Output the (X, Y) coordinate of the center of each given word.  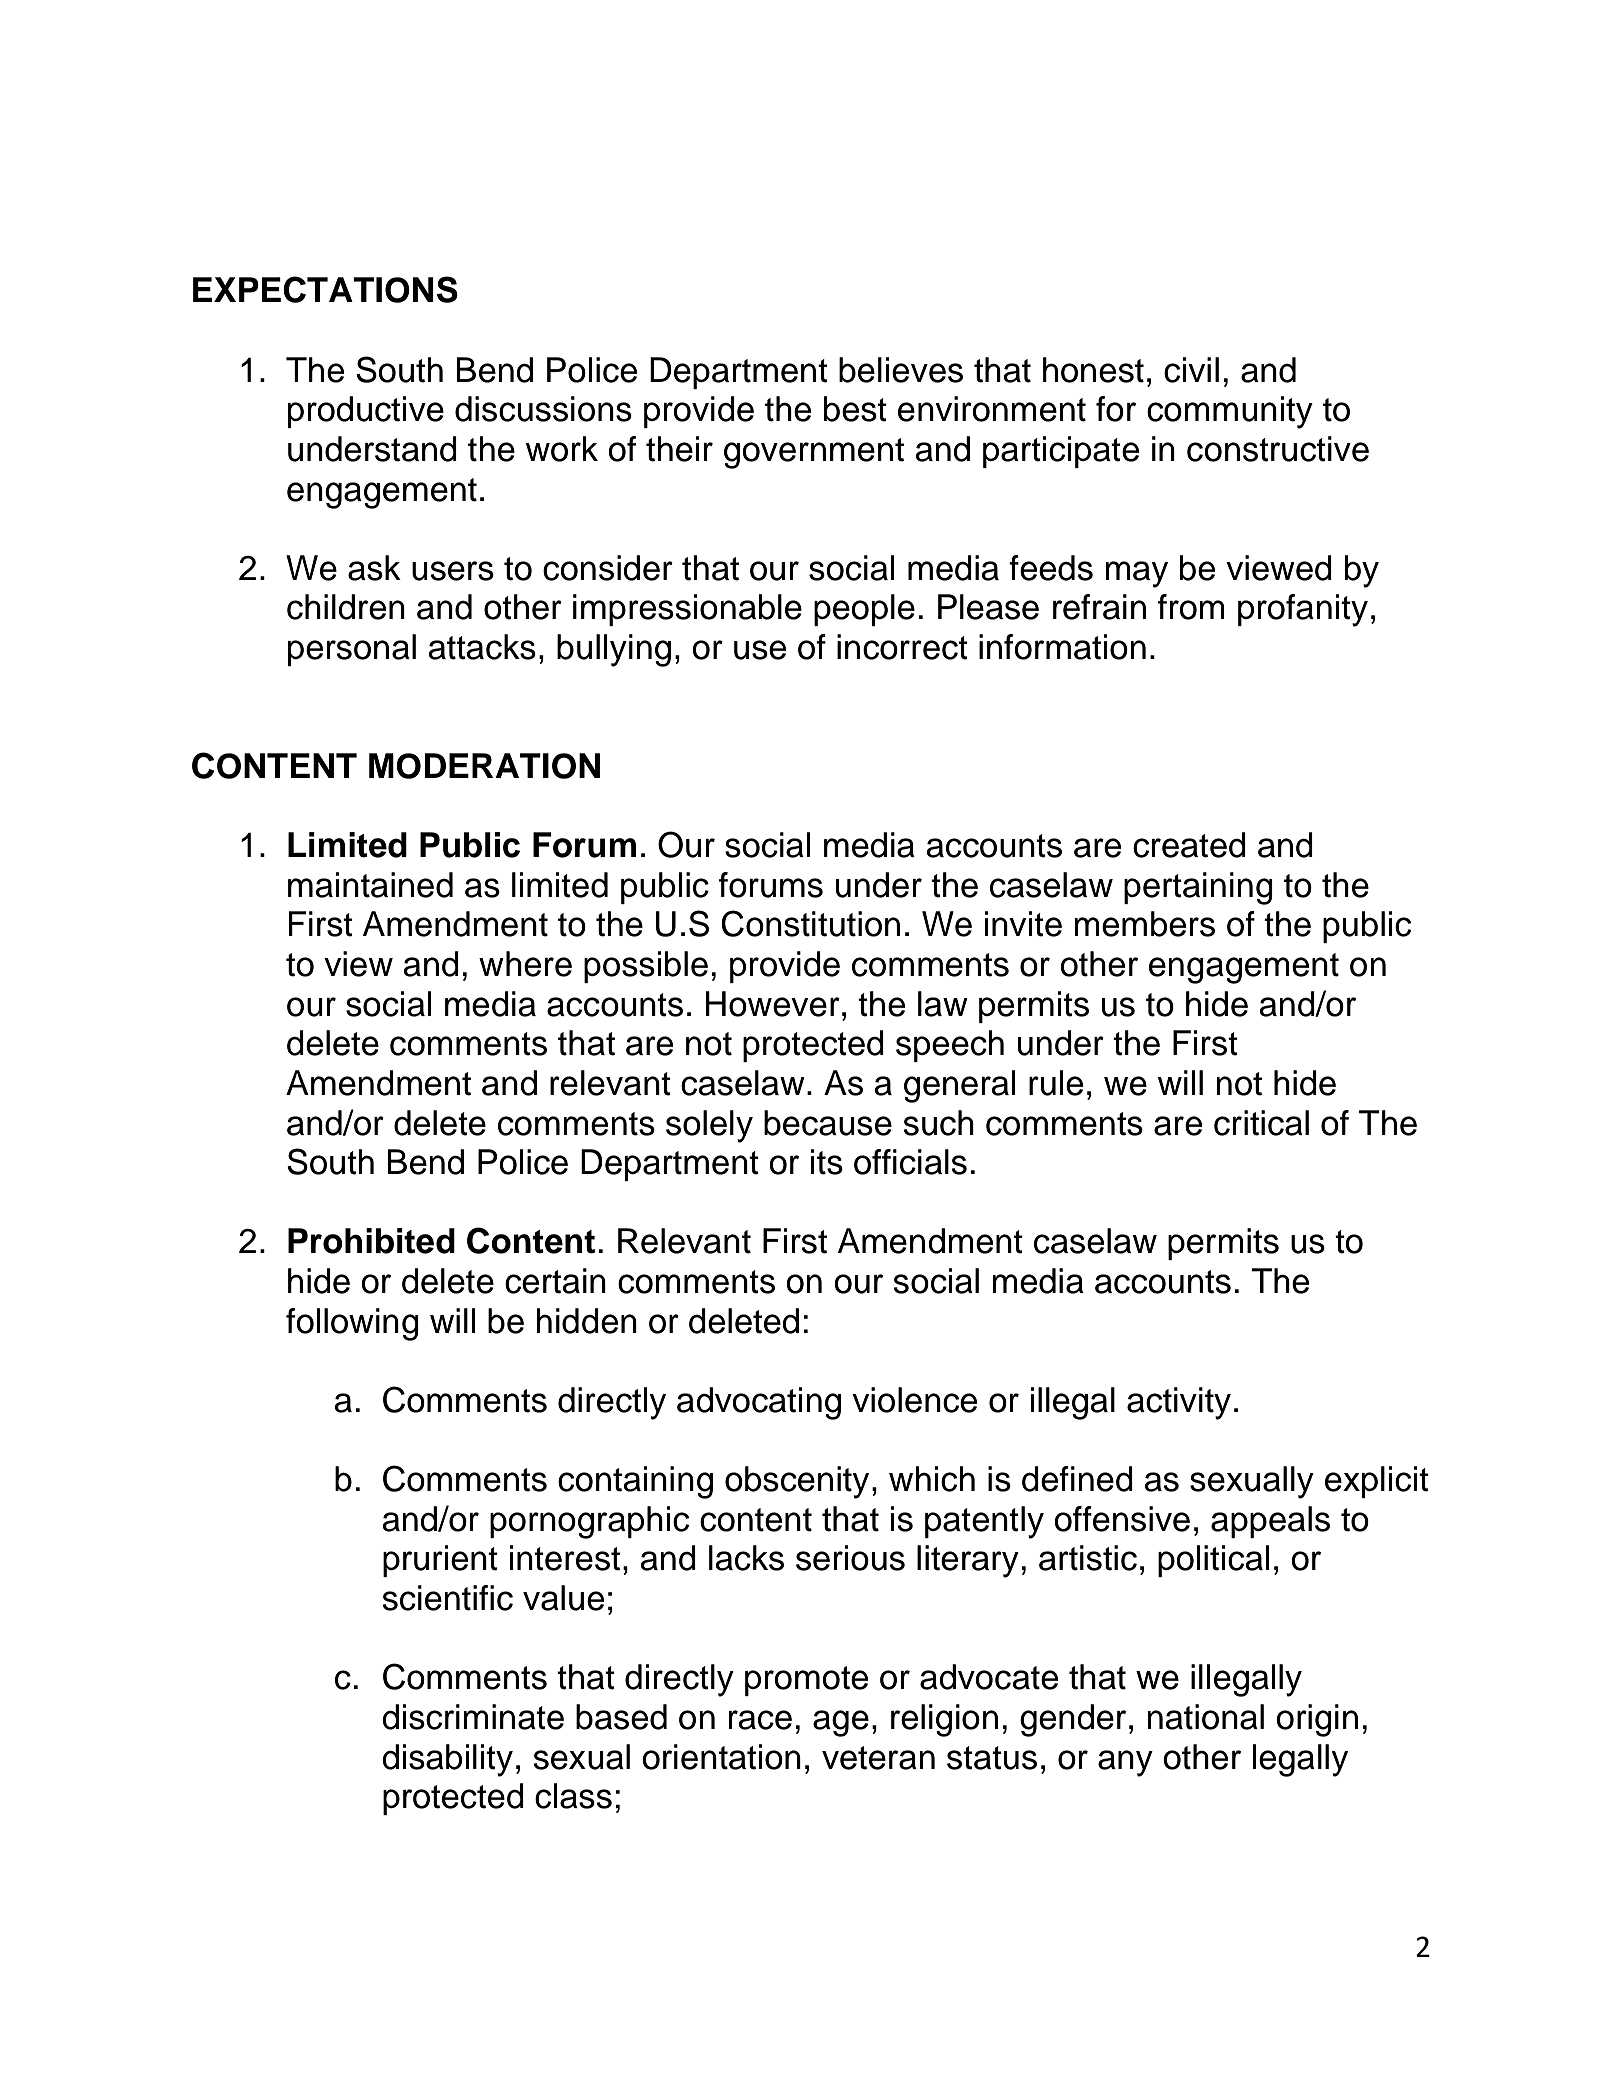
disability (447, 1760)
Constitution (810, 923)
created (1189, 845)
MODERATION (484, 766)
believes (901, 370)
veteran (878, 1758)
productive (366, 412)
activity (1179, 1403)
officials (910, 1162)
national (1205, 1717)
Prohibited (371, 1241)
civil (1191, 370)
